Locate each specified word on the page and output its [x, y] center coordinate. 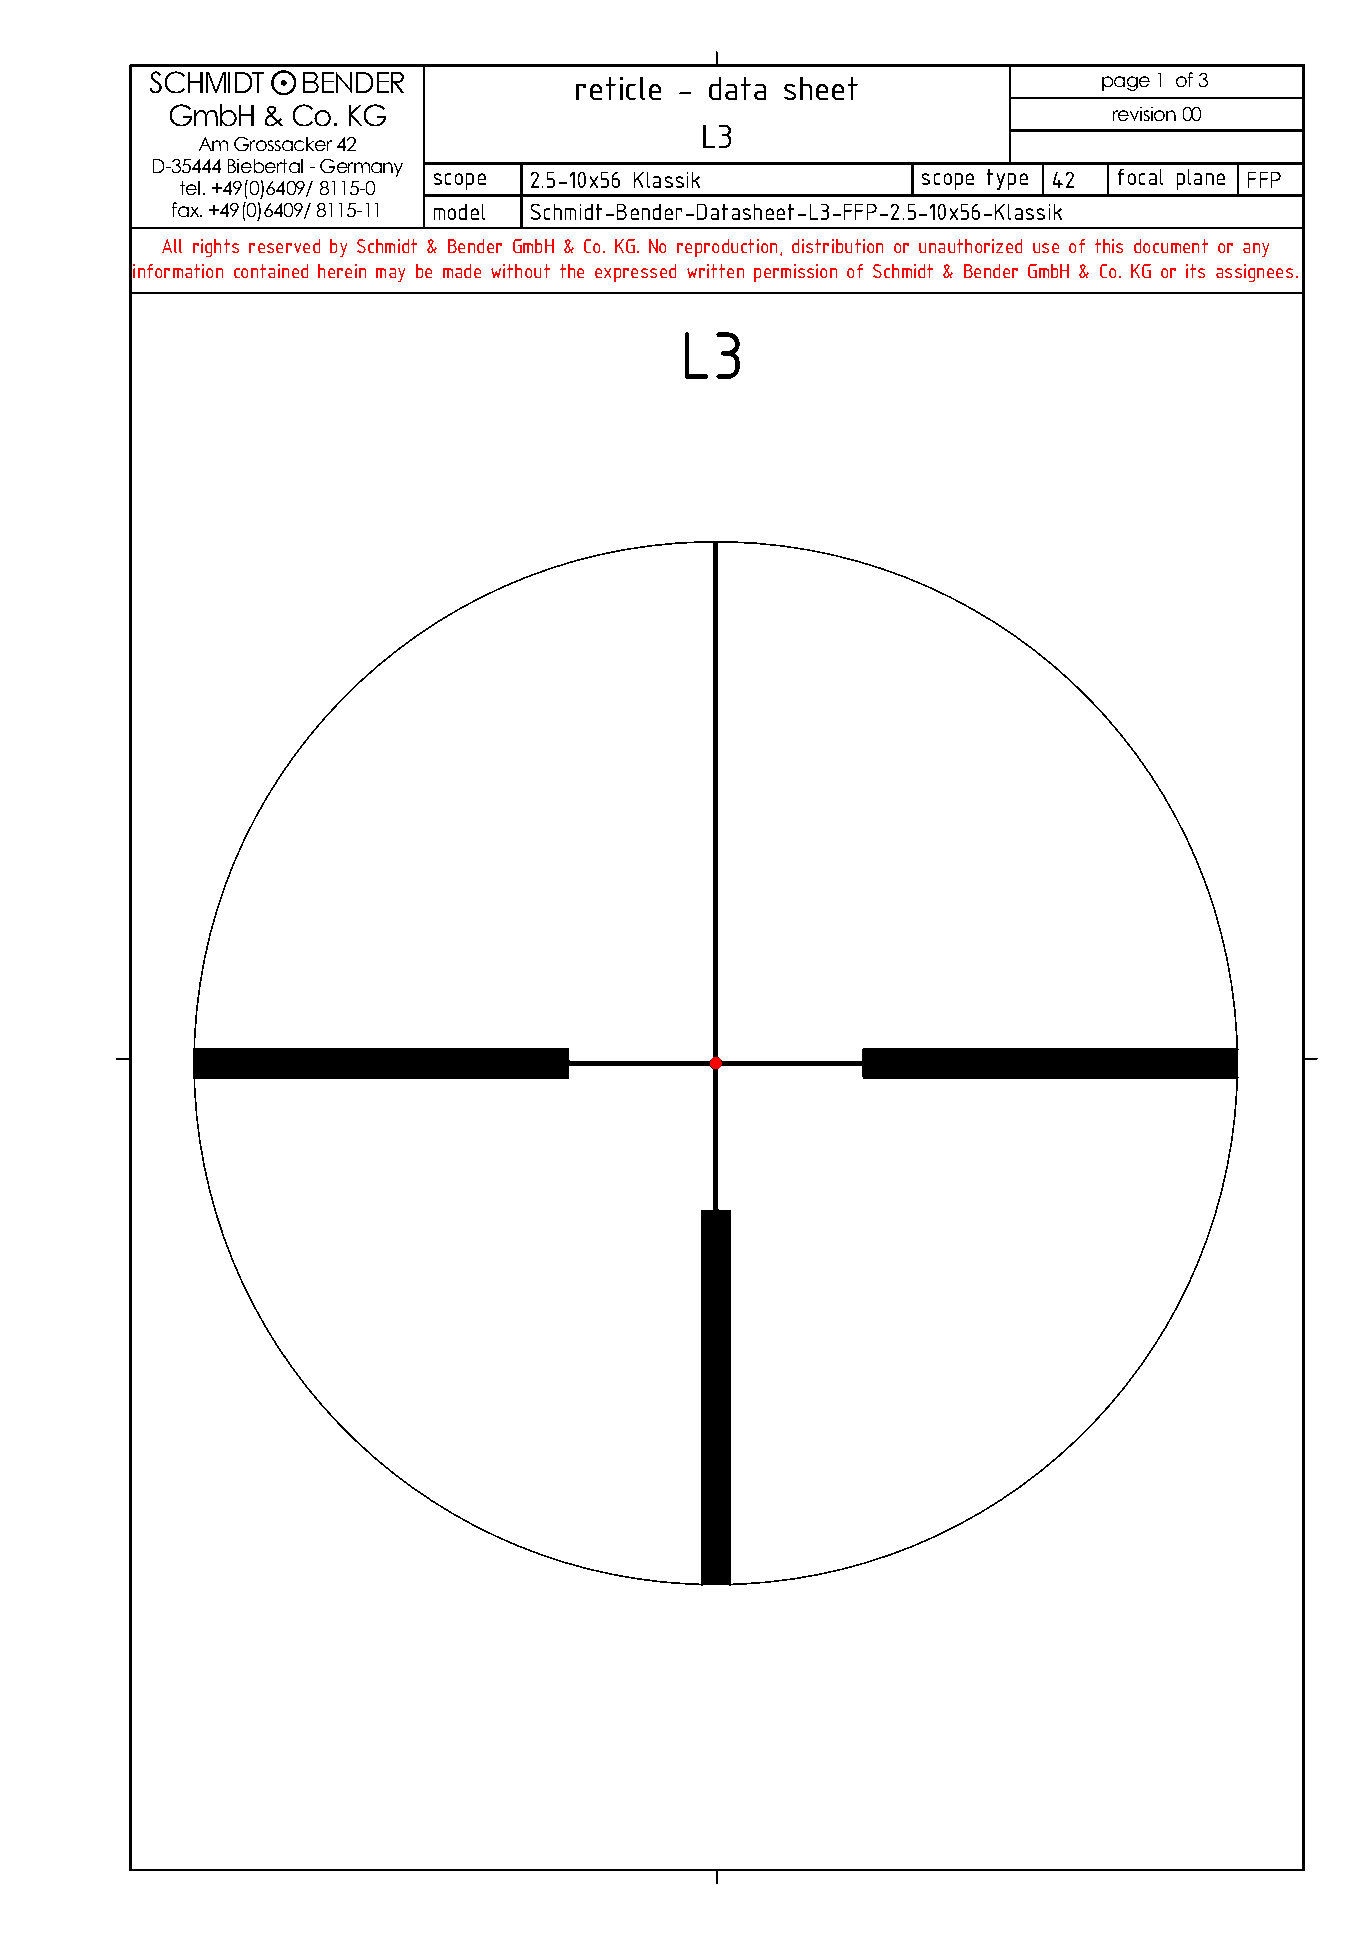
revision [1144, 114]
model [459, 212]
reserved [284, 246]
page [1126, 83]
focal [1140, 177]
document [1171, 246]
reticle [618, 88]
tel [190, 188]
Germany [361, 168]
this [1109, 246]
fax [186, 209]
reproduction [727, 248]
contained [271, 271]
